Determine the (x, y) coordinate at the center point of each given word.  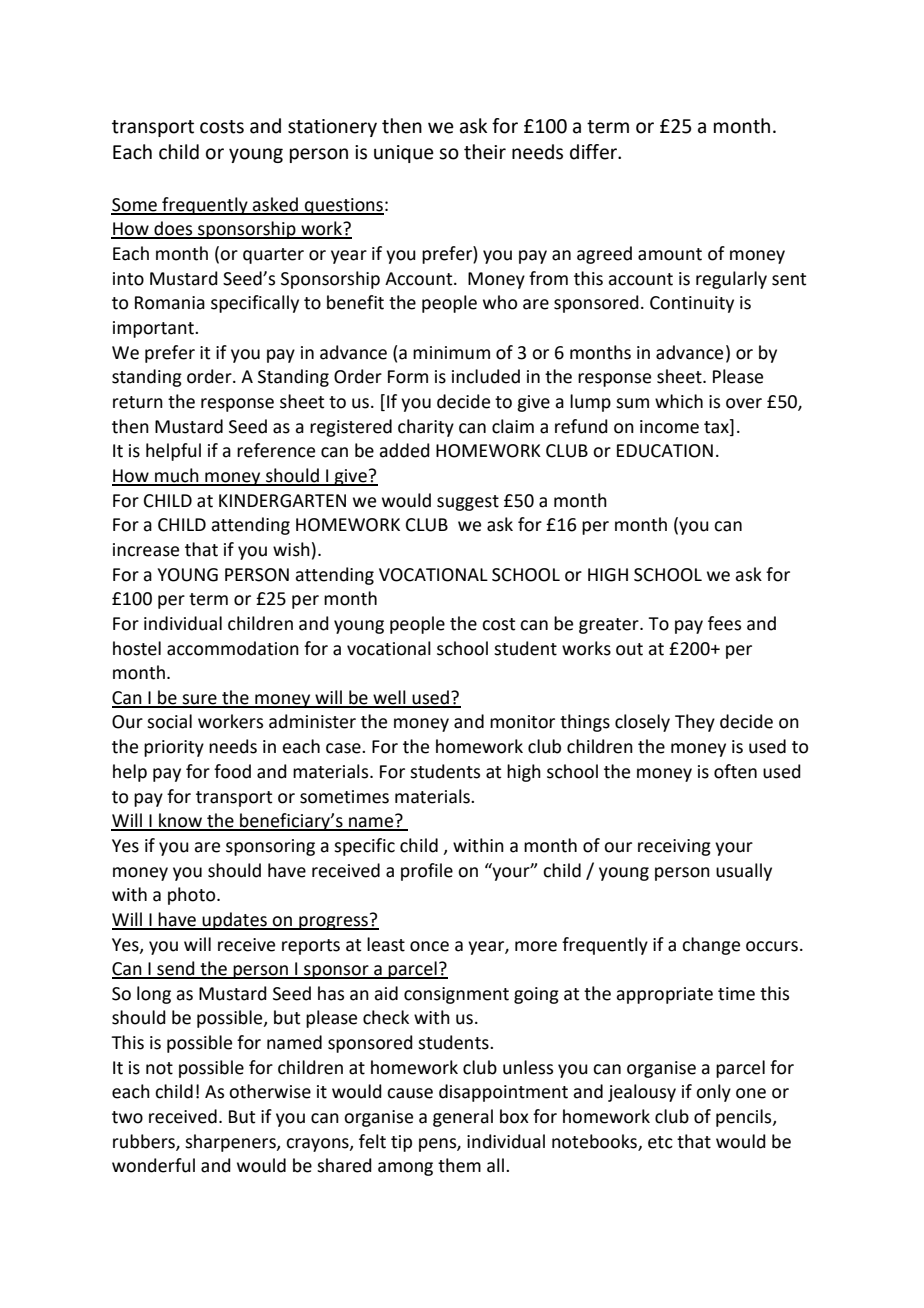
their (485, 152)
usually (744, 872)
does (173, 229)
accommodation (233, 648)
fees (724, 623)
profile (427, 872)
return (138, 402)
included (486, 376)
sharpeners (231, 1143)
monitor (522, 722)
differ (595, 152)
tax (717, 426)
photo (193, 896)
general (463, 1118)
